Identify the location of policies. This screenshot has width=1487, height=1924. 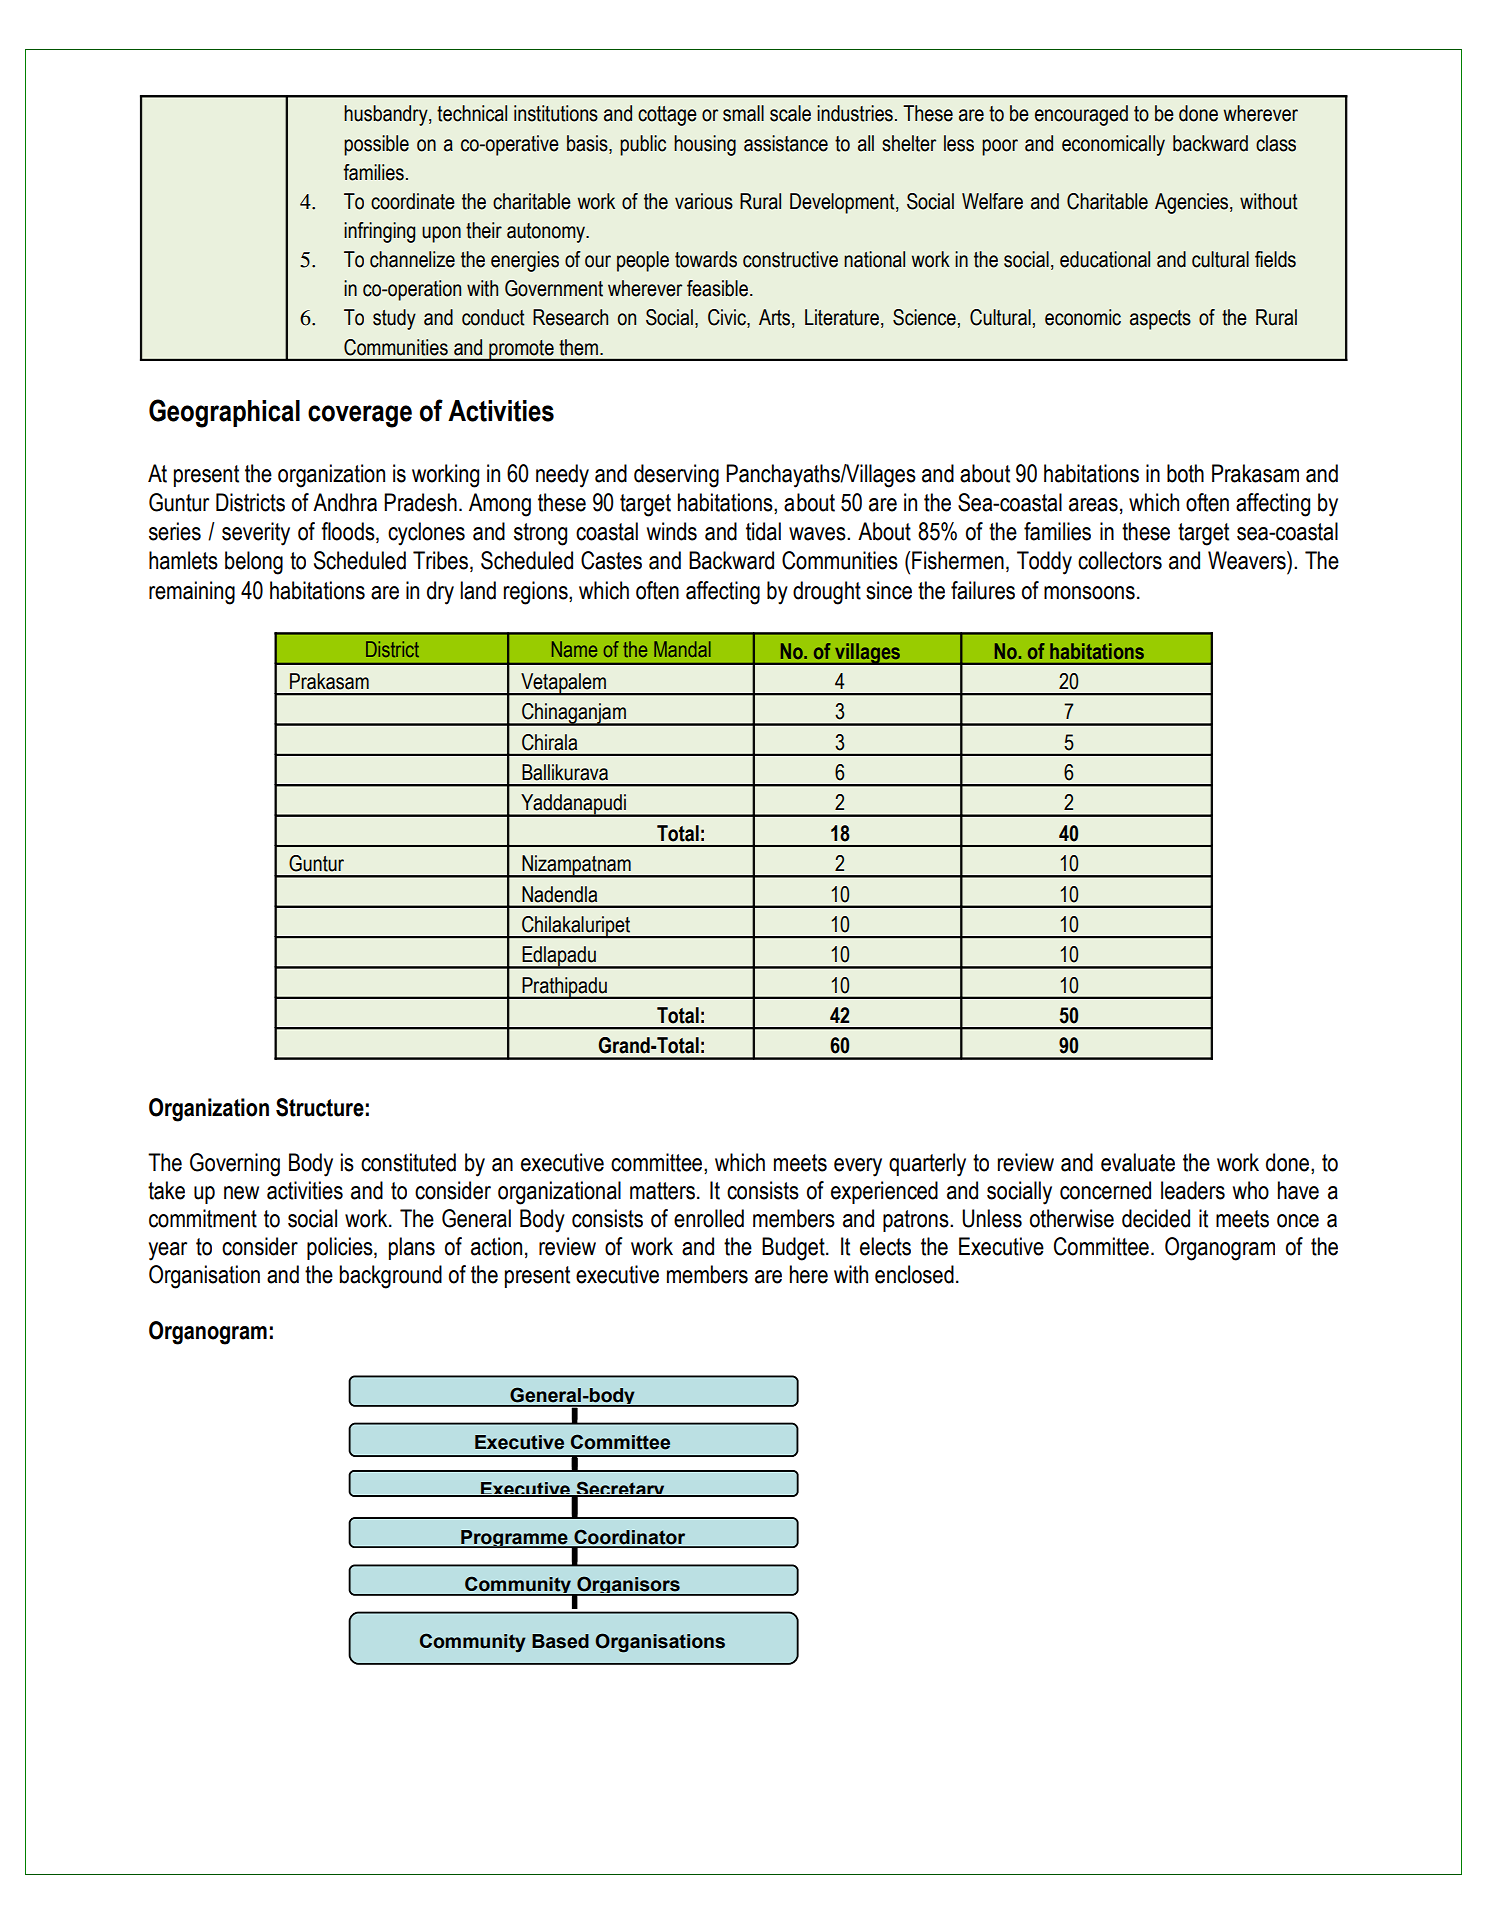
(341, 1248).
